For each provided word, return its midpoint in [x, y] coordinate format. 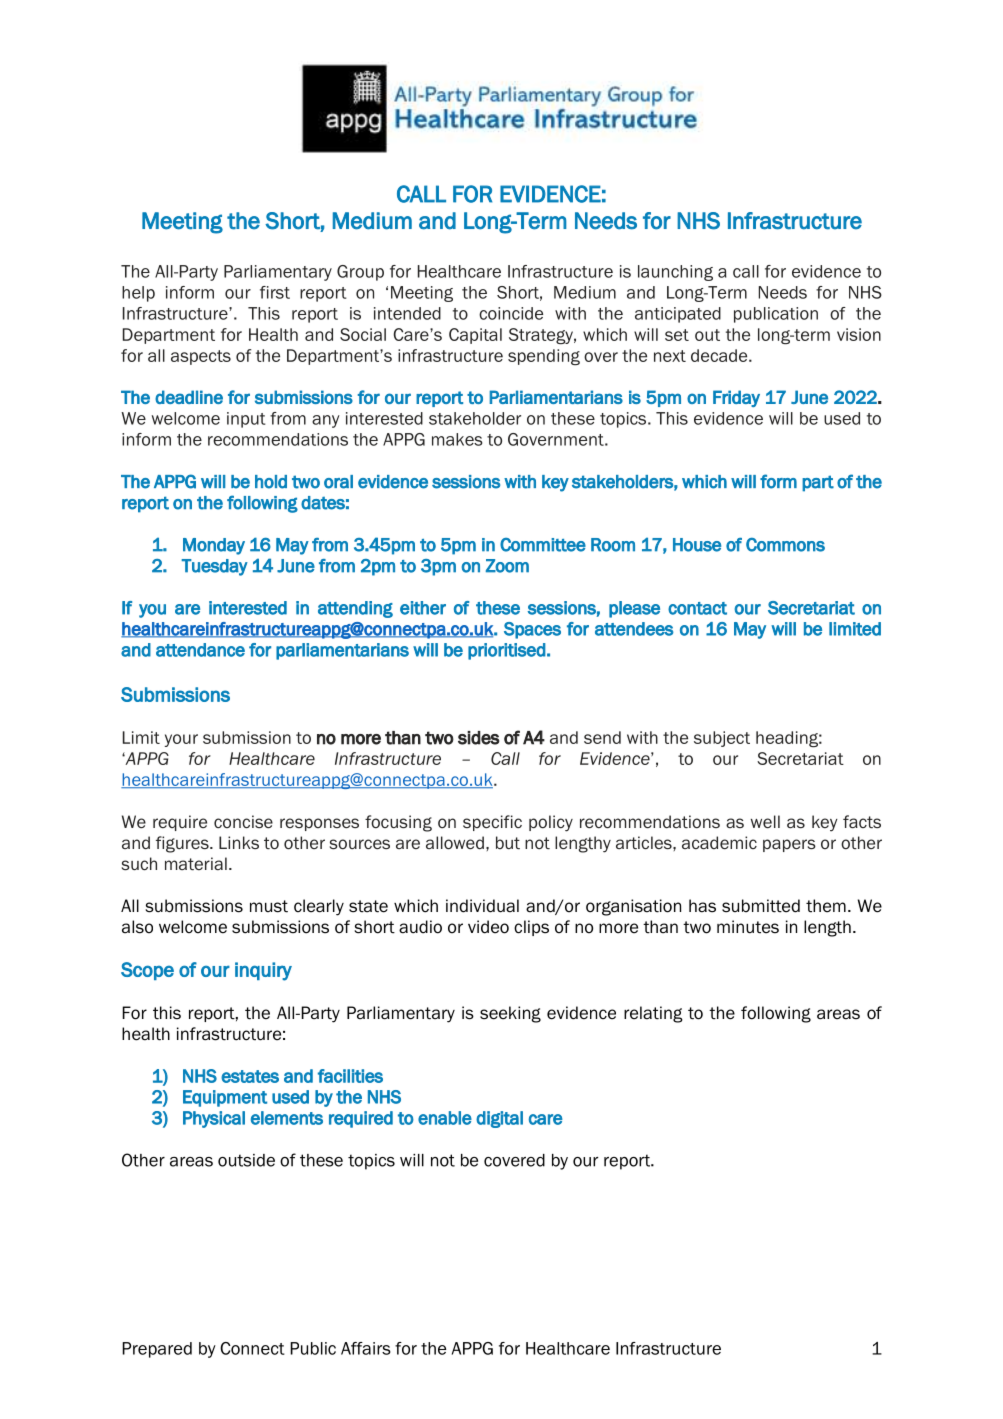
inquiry [263, 971]
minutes [748, 927]
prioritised [507, 651]
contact [697, 608]
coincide [511, 313]
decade [720, 355]
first [275, 292]
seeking [510, 1014]
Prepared [157, 1350]
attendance [200, 650]
